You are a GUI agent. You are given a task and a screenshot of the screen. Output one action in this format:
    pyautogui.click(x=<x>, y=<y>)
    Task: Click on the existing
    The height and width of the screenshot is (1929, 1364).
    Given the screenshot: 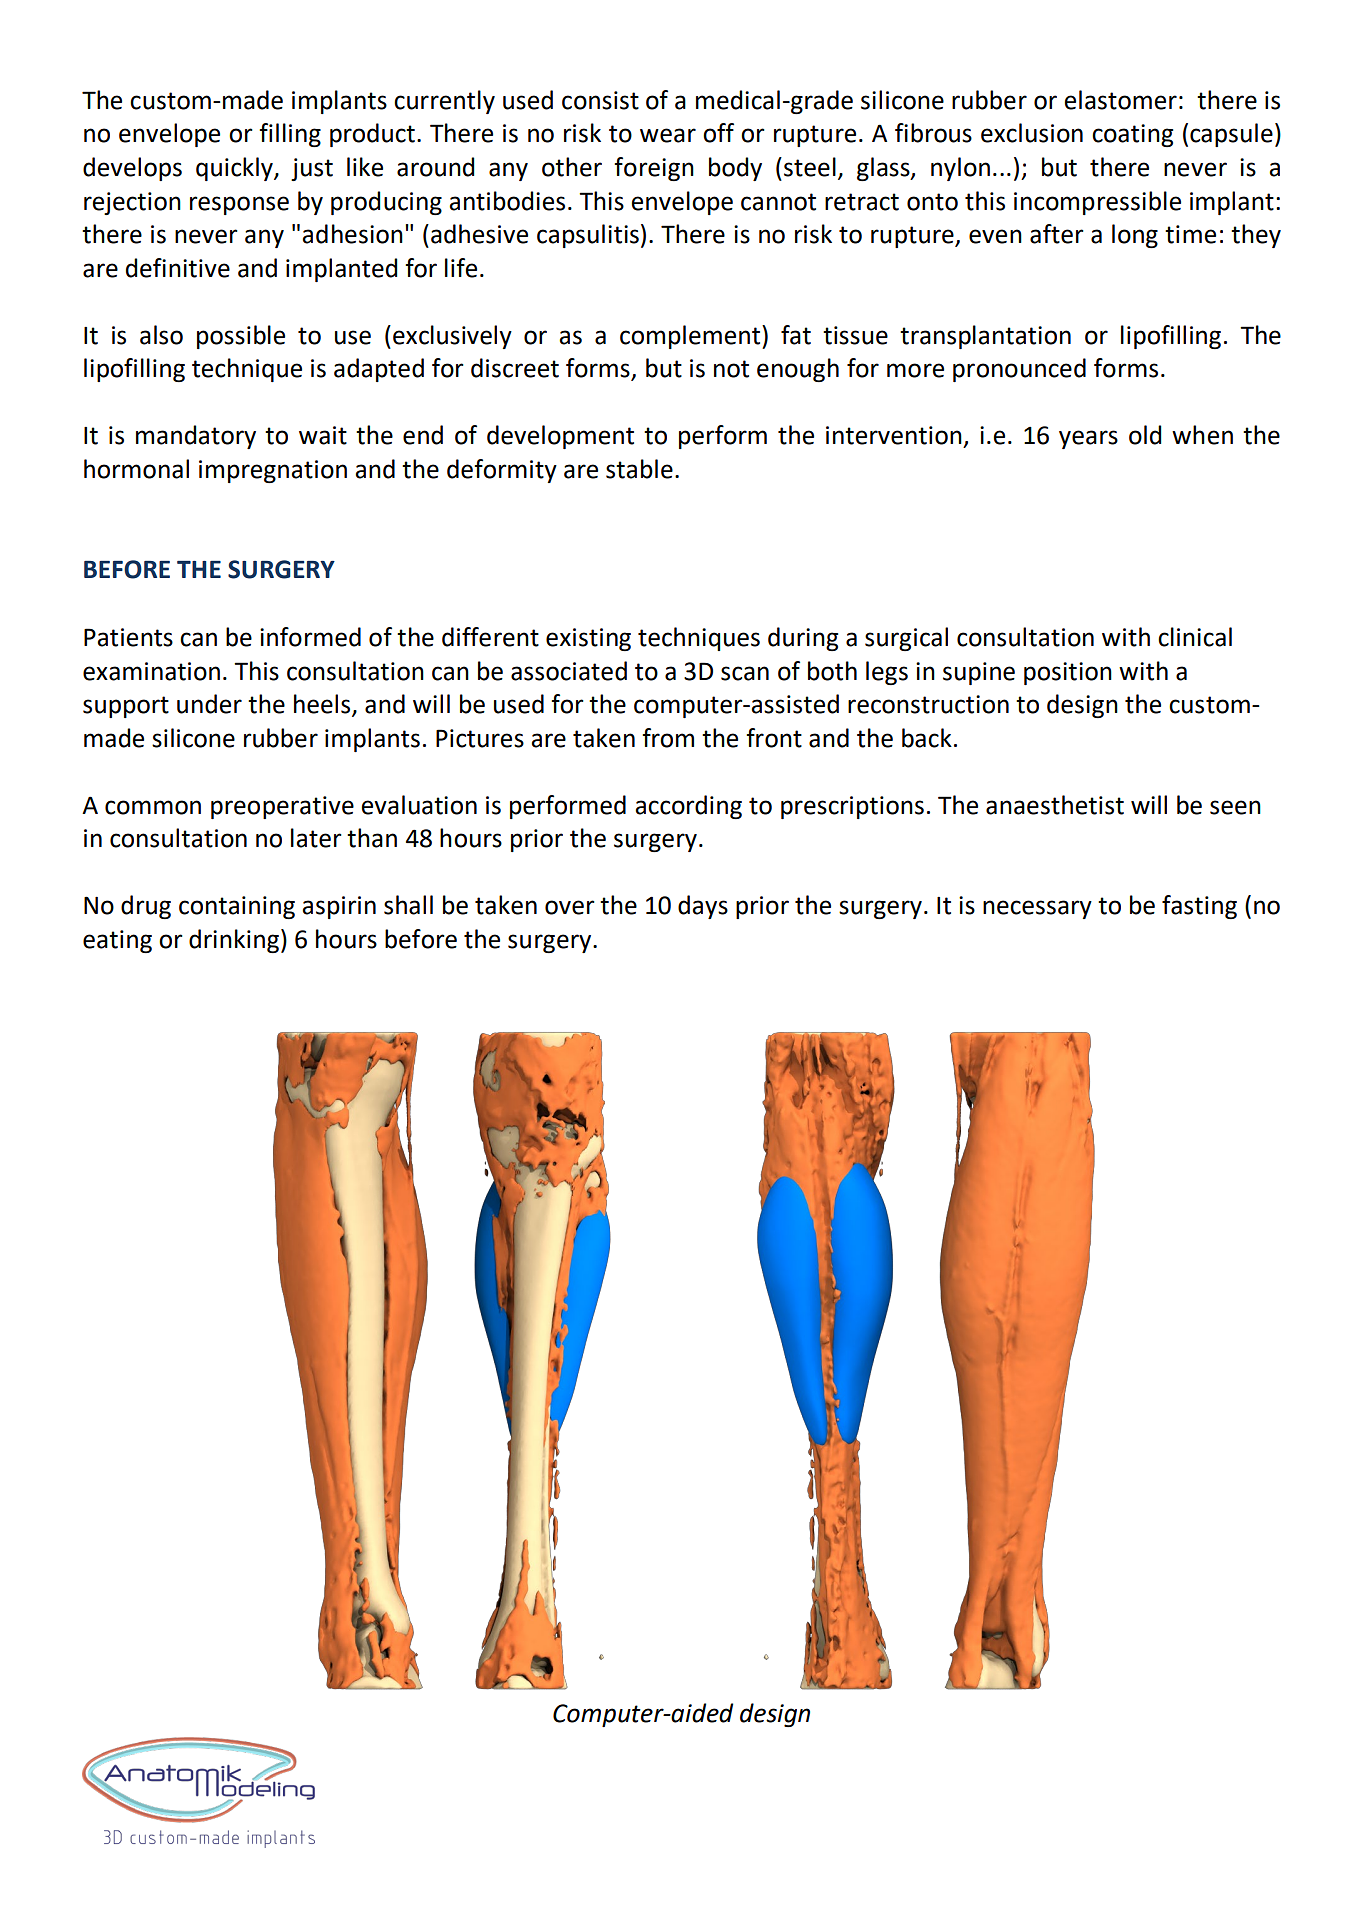 What is the action you would take?
    pyautogui.click(x=588, y=639)
